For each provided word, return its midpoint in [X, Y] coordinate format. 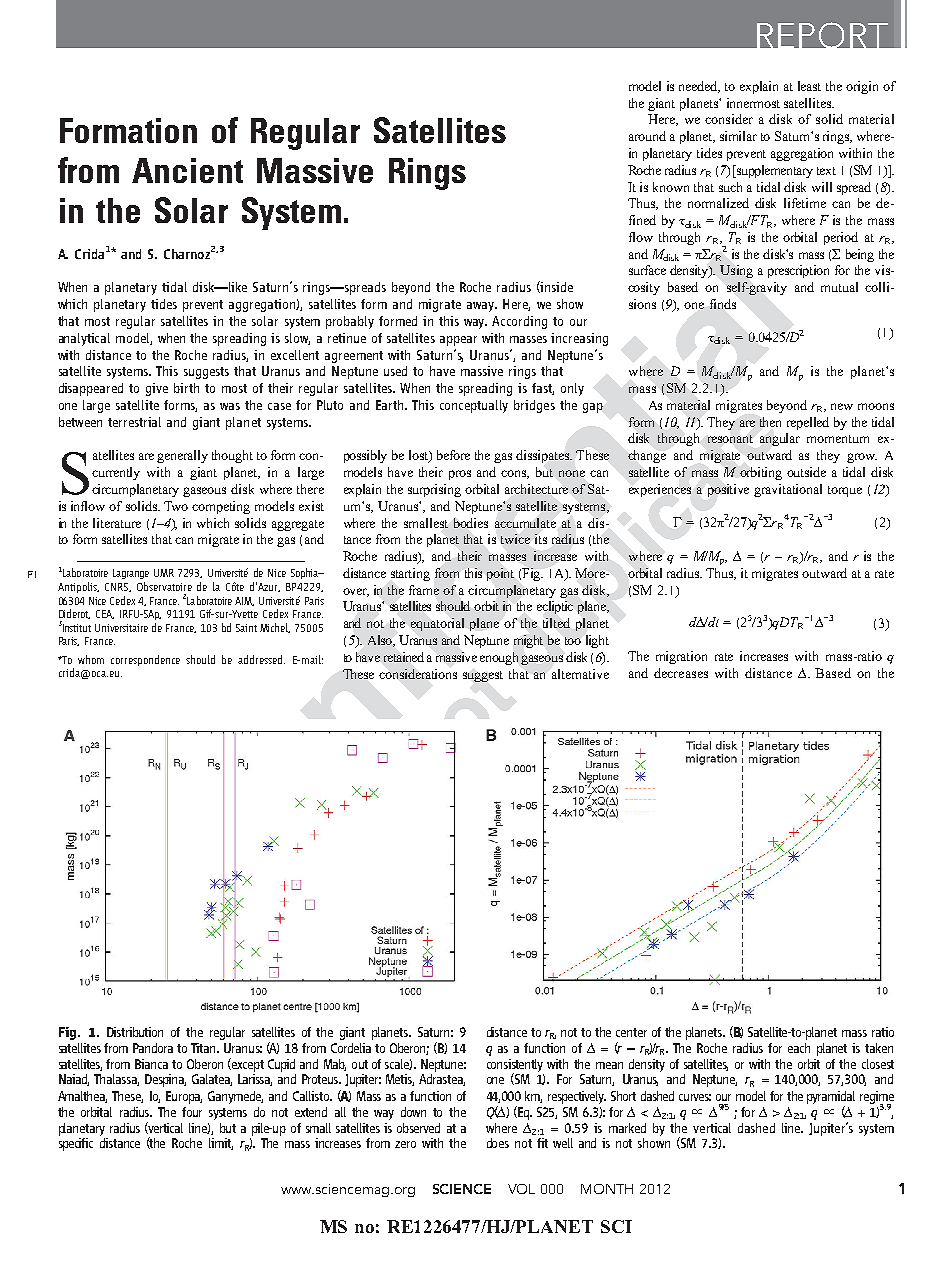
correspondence [145, 660]
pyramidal [831, 1097]
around [647, 136]
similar [738, 136]
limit [221, 1144]
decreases [681, 673]
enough [501, 658]
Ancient [187, 170]
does [498, 1143]
